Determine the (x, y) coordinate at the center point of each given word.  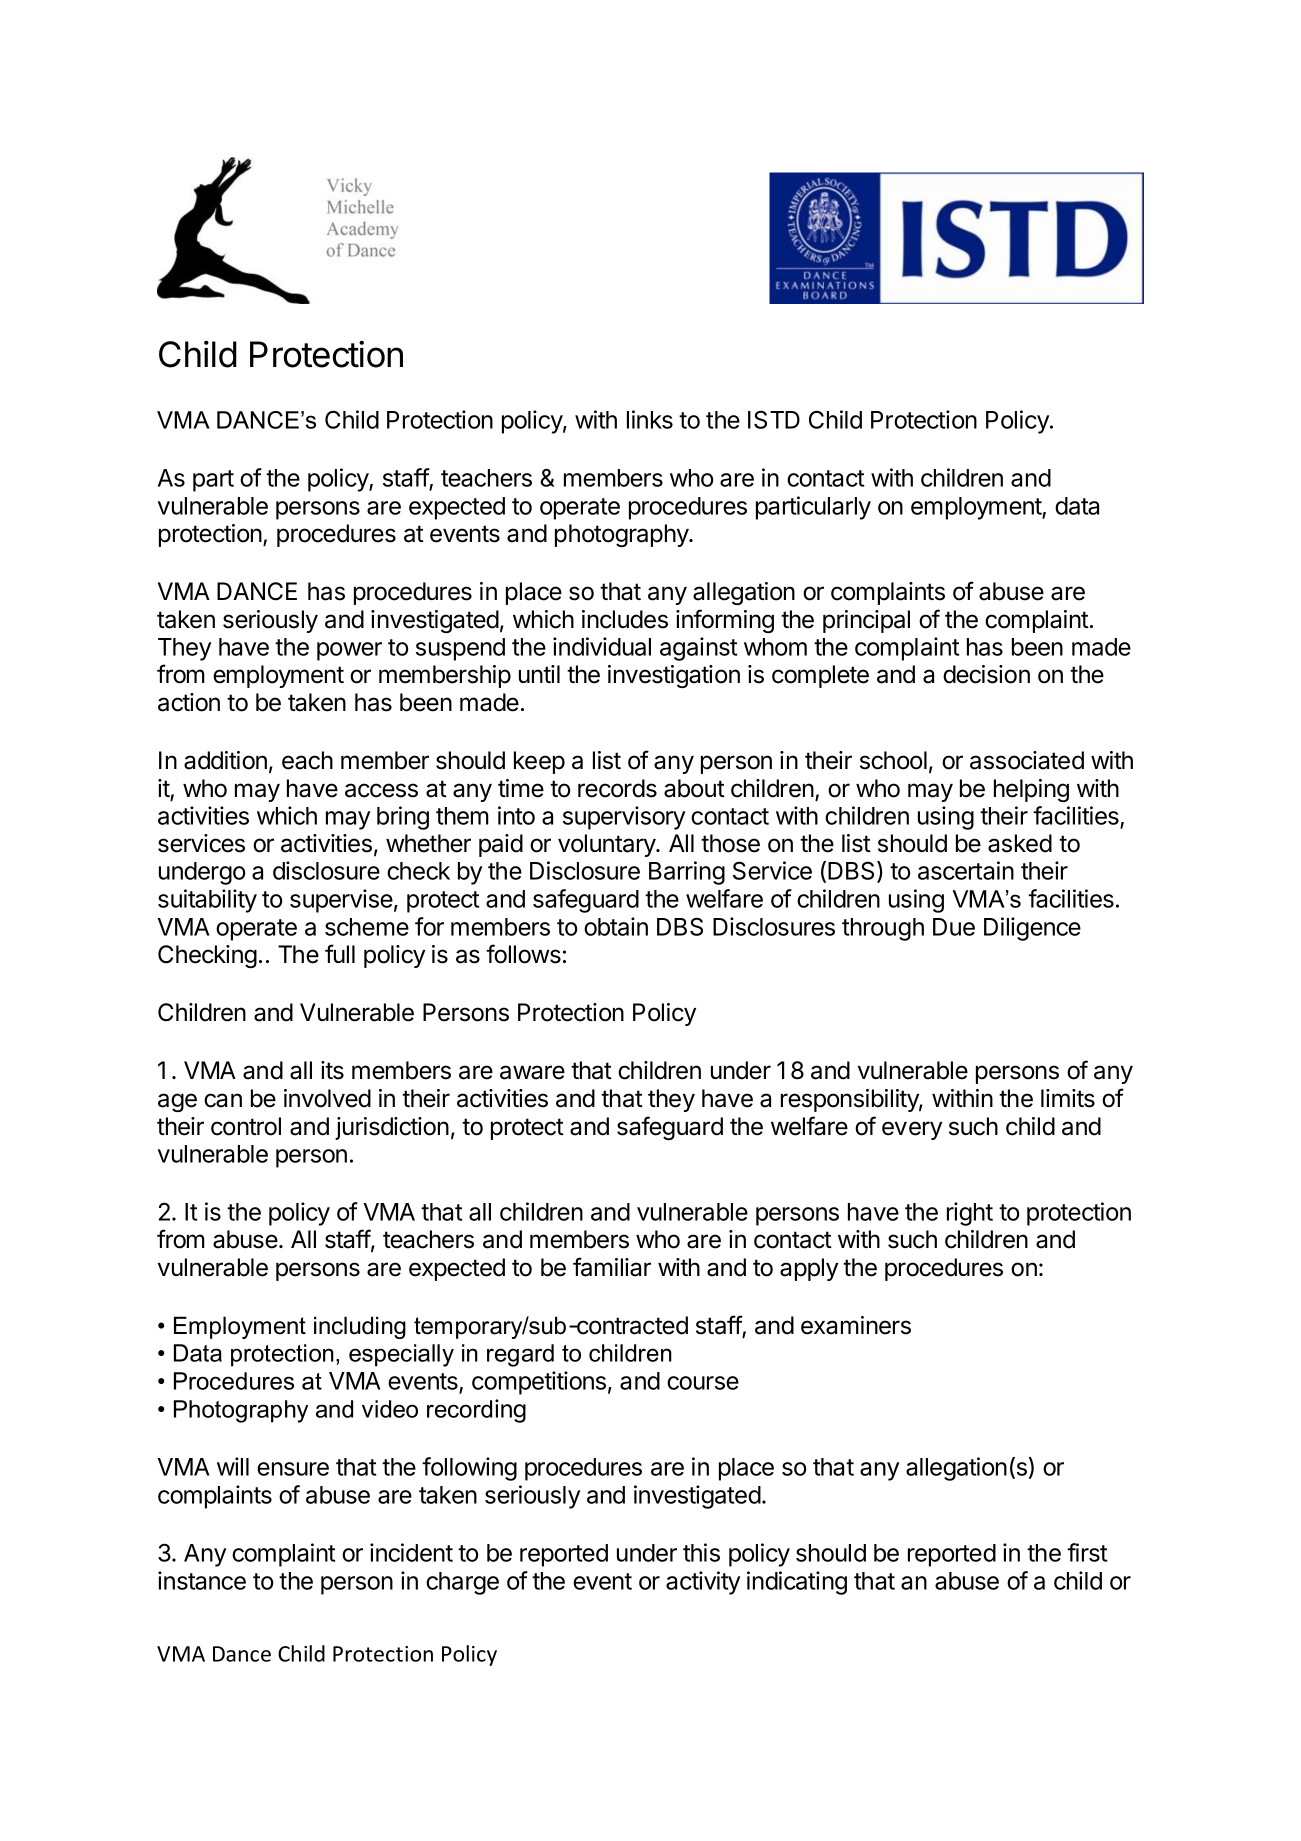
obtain (616, 926)
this (701, 1552)
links (650, 419)
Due (954, 927)
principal (866, 621)
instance (202, 1580)
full (340, 953)
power (349, 651)
